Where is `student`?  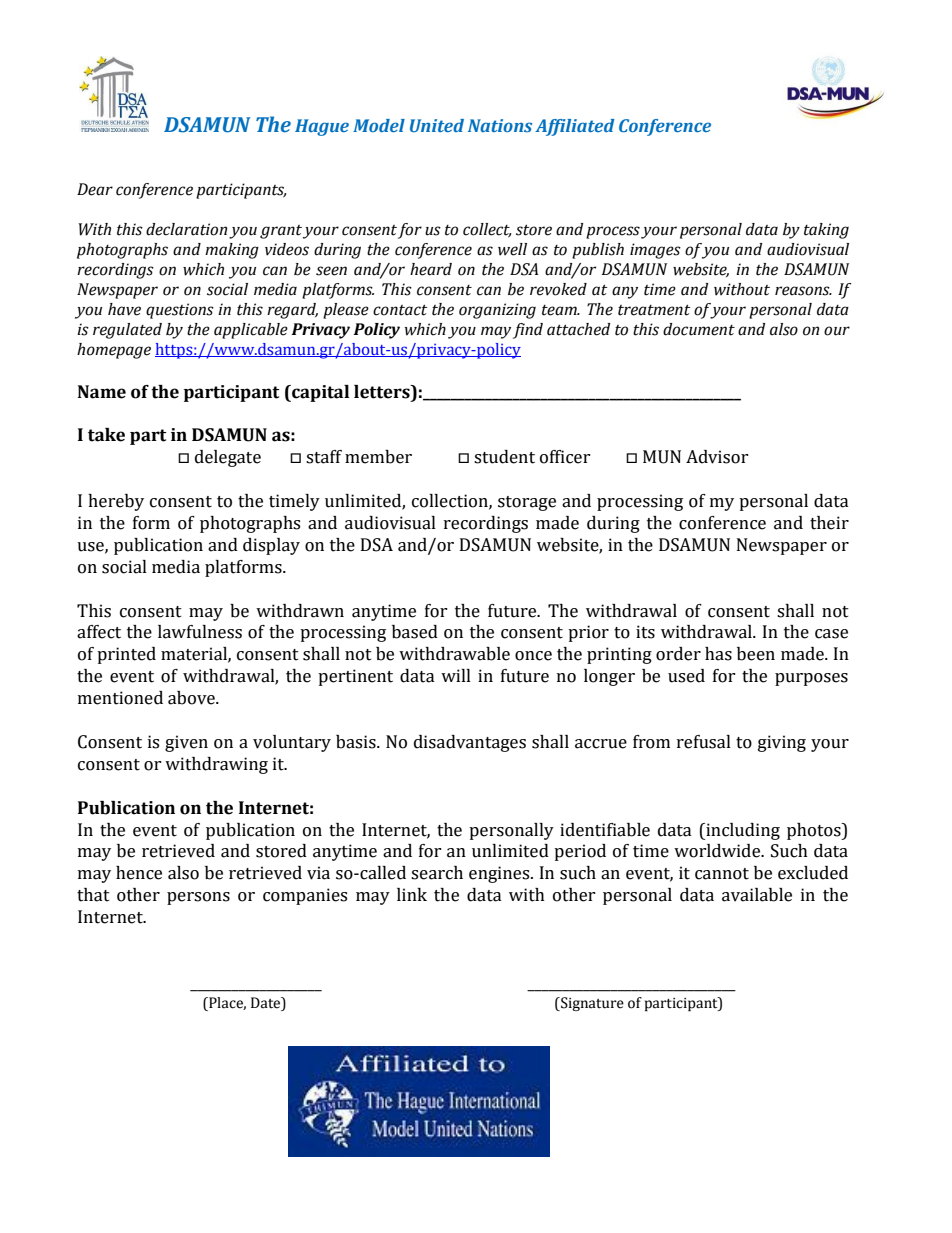
student is located at coordinates (504, 457).
